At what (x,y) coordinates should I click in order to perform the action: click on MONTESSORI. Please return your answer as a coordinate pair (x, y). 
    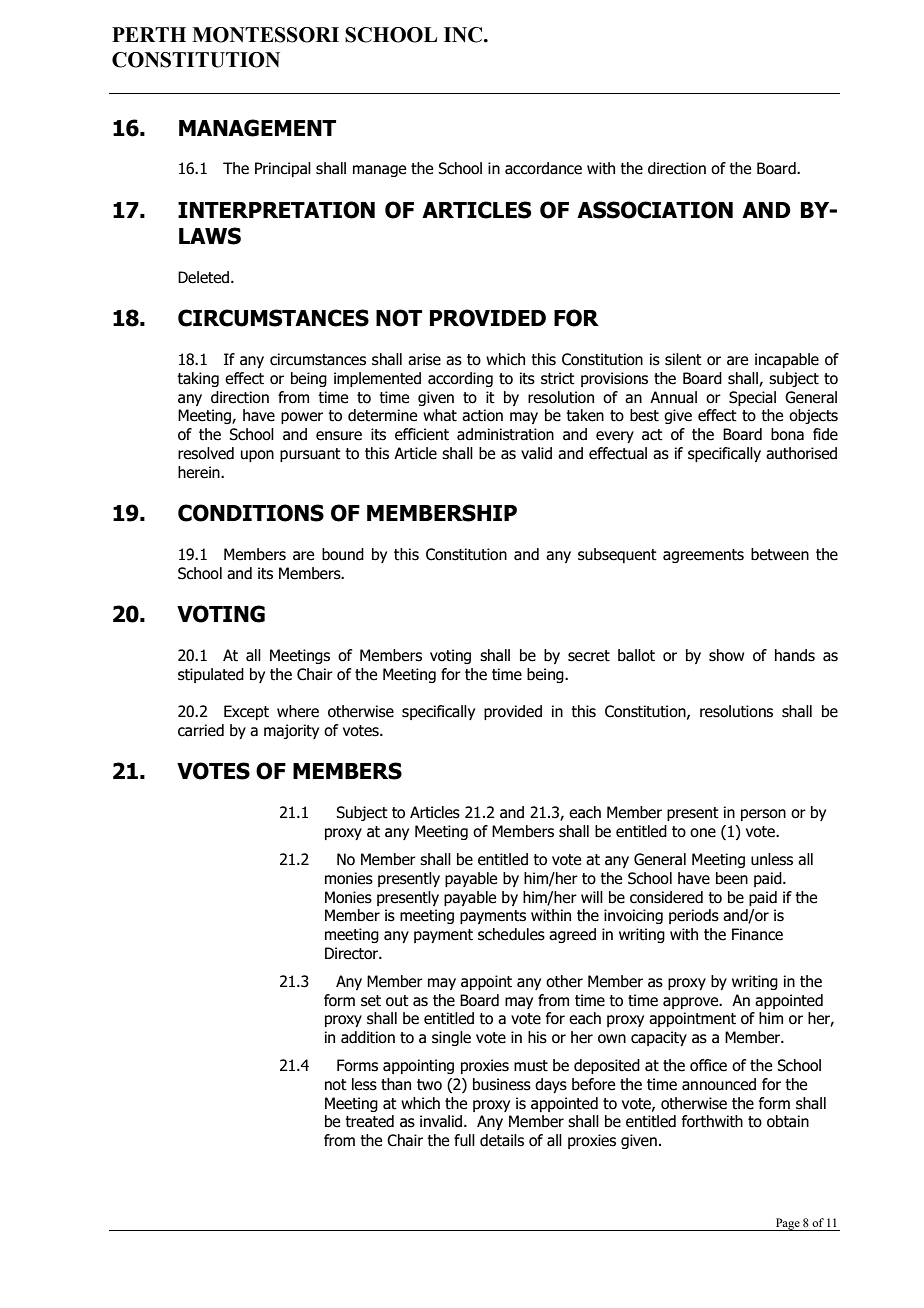
    Looking at the image, I should click on (265, 35).
